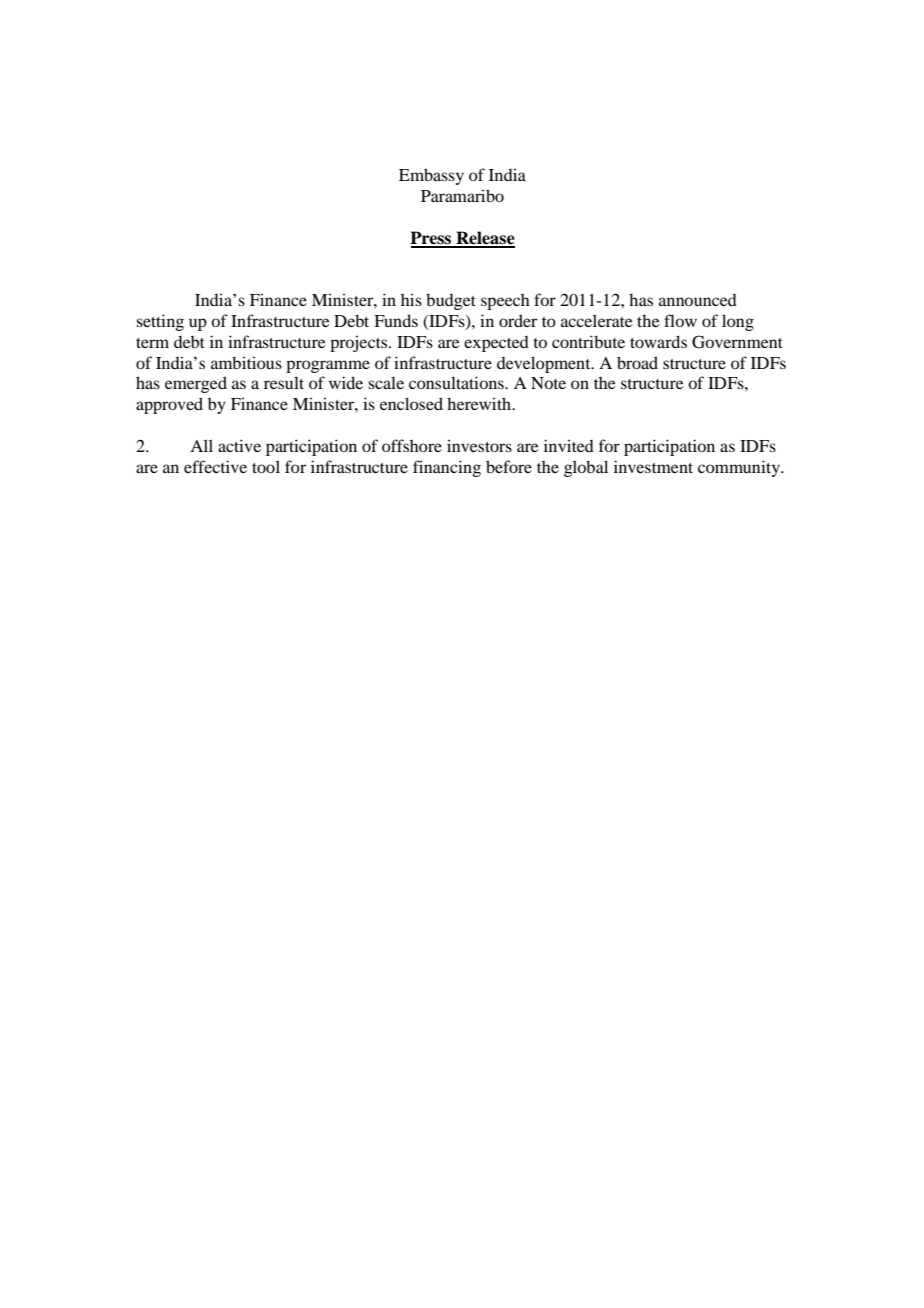 This screenshot has height=1308, width=924. Describe the element at coordinates (653, 466) in the screenshot. I see `investment` at that location.
